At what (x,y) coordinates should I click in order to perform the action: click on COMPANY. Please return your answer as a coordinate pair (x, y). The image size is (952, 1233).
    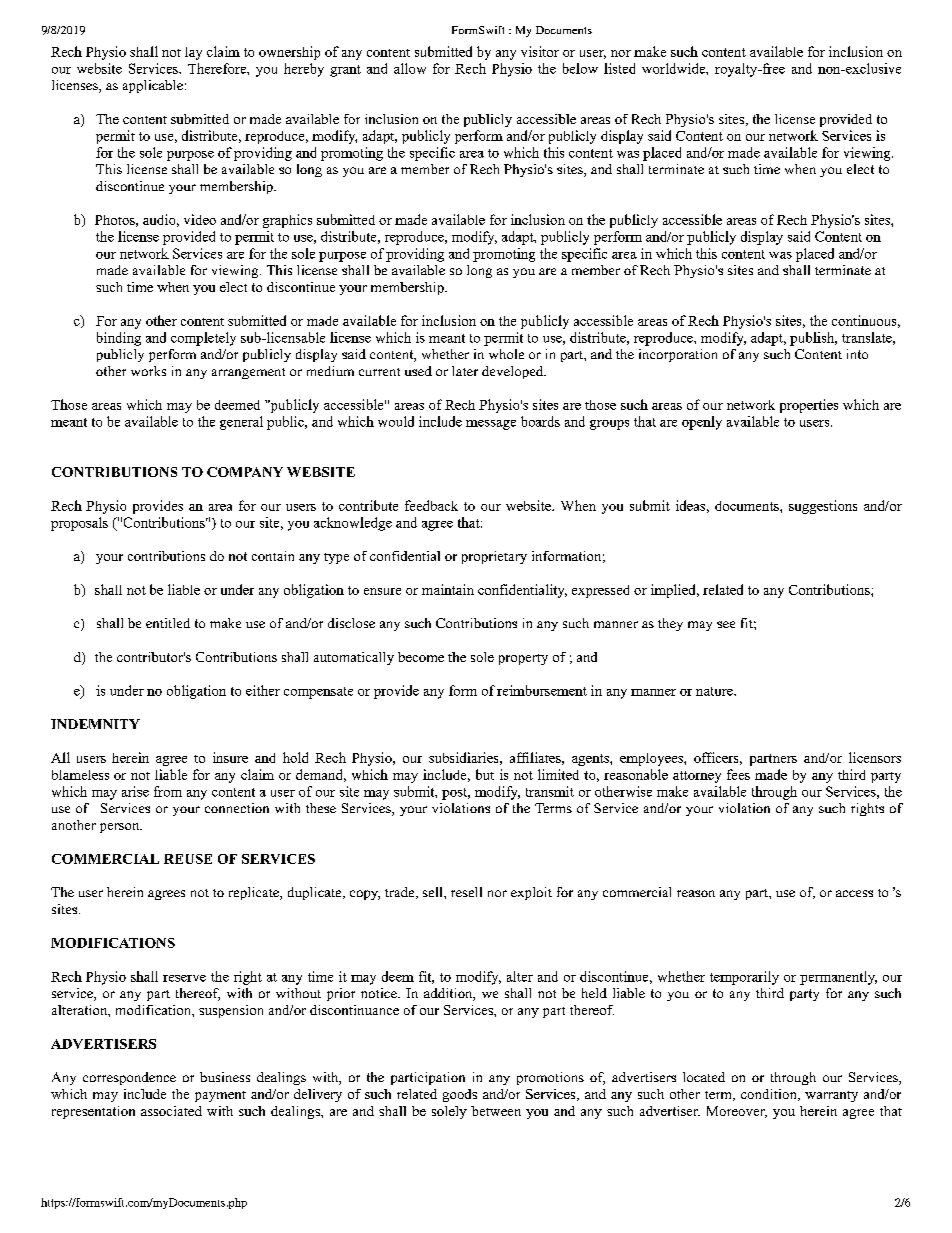
    Looking at the image, I should click on (245, 472).
